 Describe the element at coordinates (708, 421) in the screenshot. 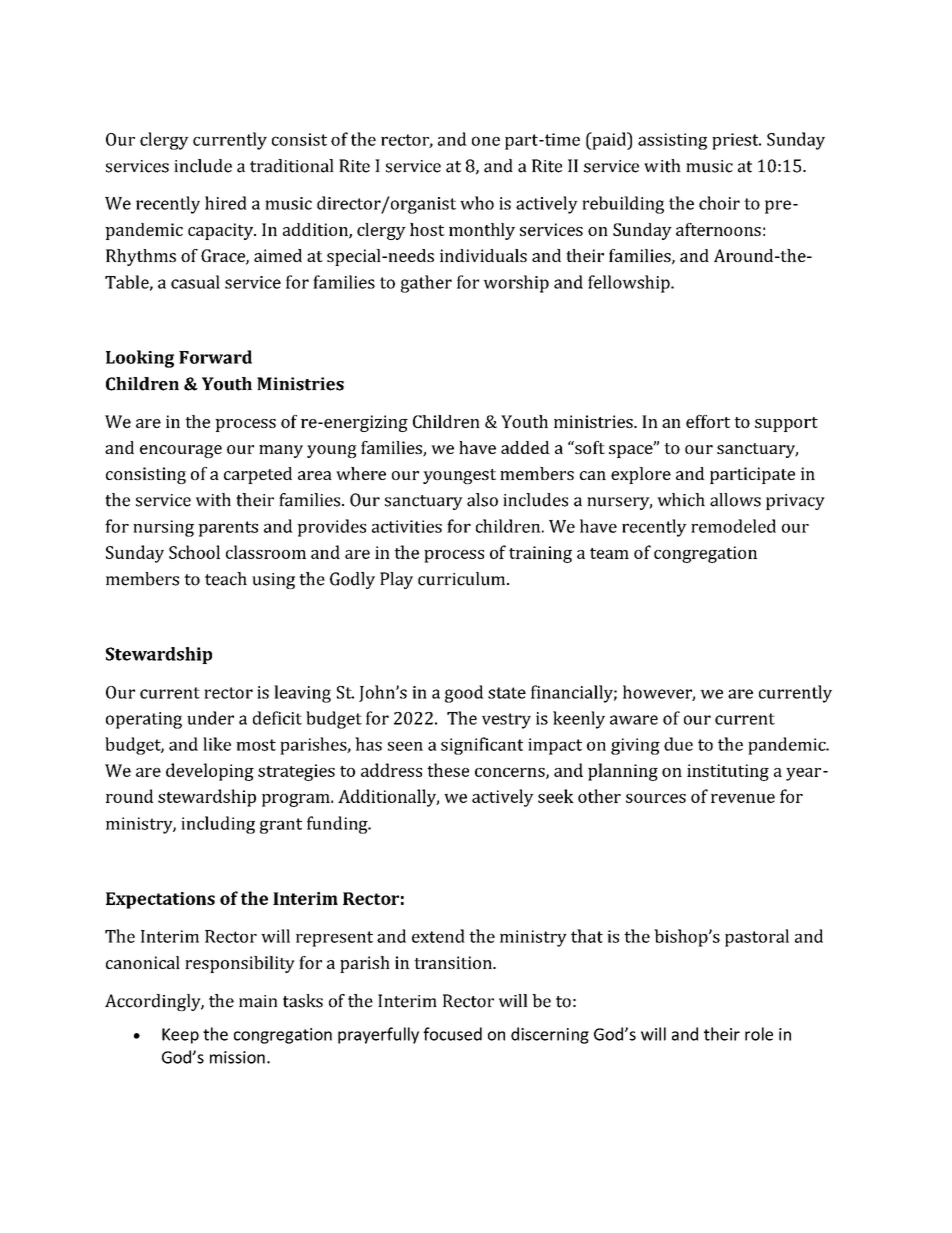

I see `effort` at that location.
